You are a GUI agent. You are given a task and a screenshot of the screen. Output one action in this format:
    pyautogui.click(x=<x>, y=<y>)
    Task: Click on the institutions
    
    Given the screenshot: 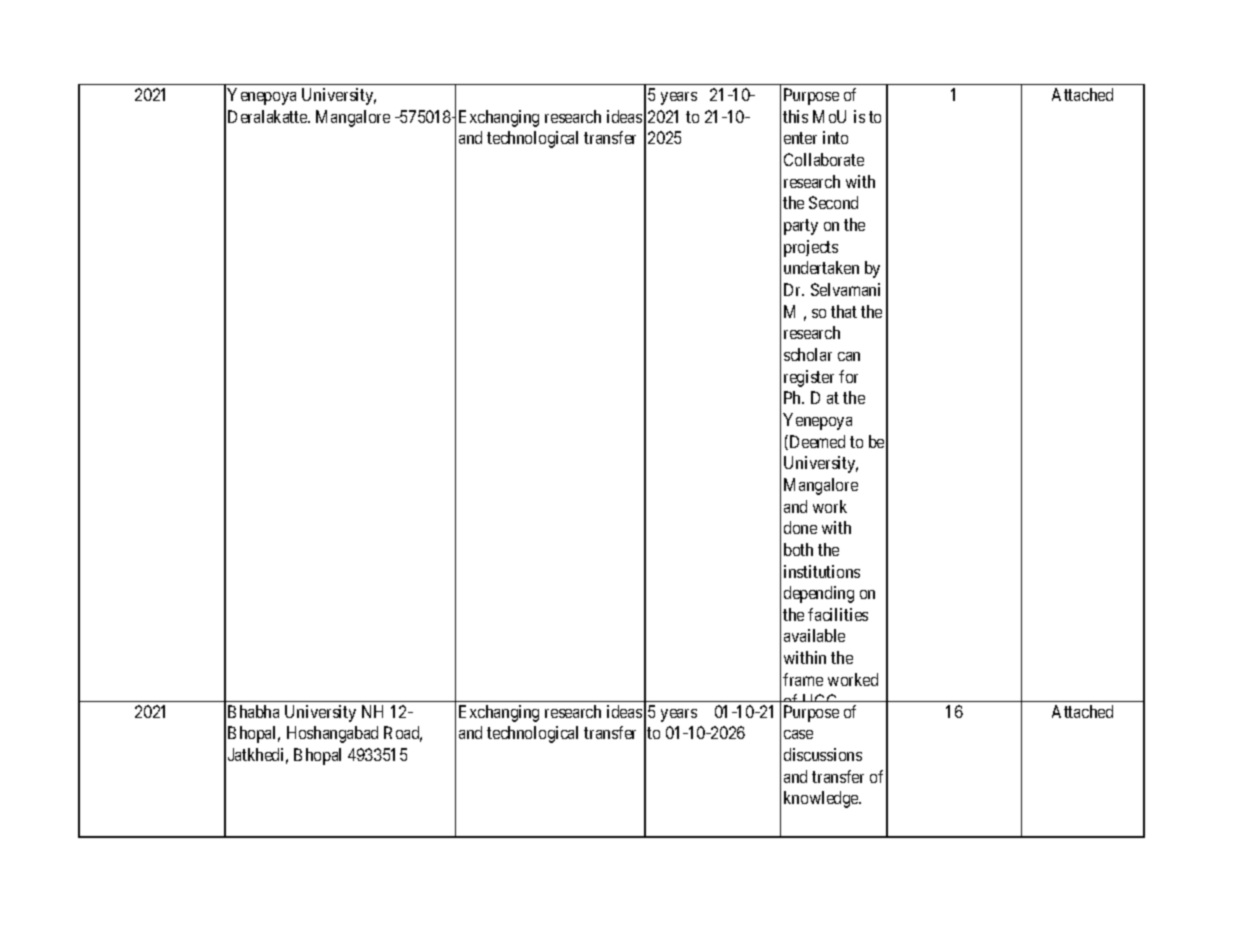 What is the action you would take?
    pyautogui.click(x=822, y=571)
